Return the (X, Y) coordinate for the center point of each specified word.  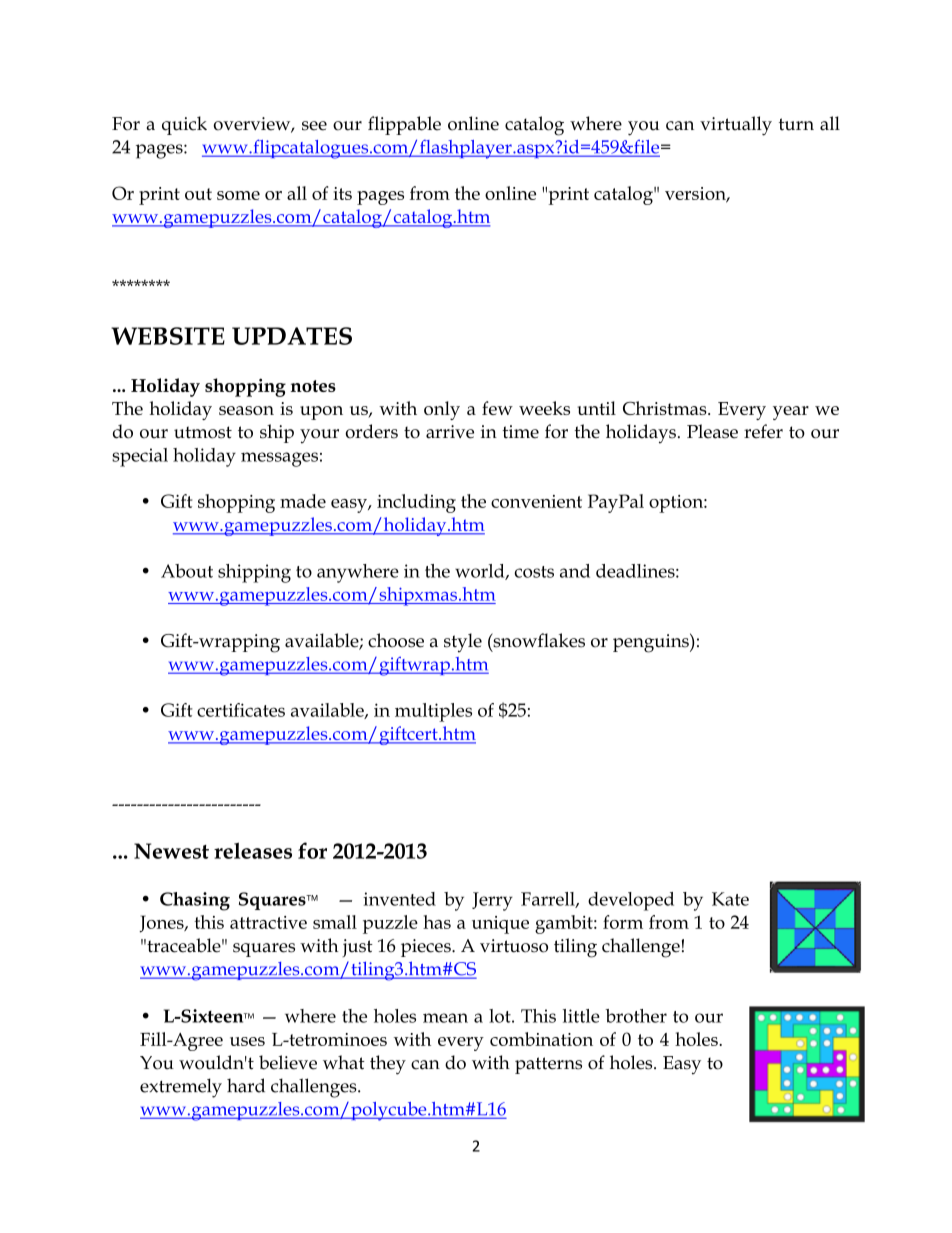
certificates (241, 710)
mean (445, 1018)
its (342, 193)
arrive (450, 432)
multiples (433, 712)
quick (184, 125)
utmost (203, 432)
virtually (736, 126)
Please (712, 431)
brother (636, 1016)
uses (247, 1041)
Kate (730, 899)
